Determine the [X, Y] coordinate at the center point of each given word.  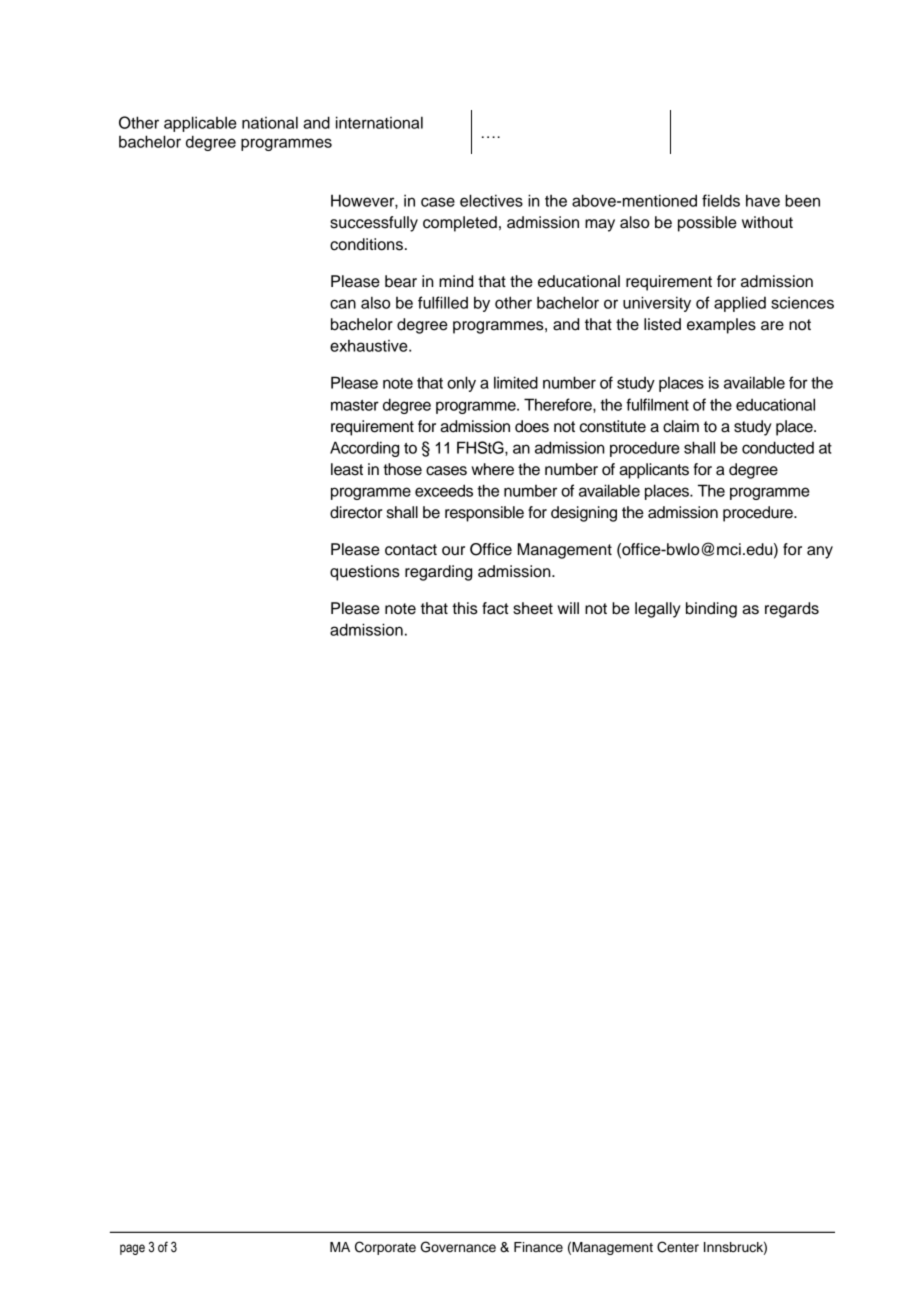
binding [711, 610]
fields [721, 200]
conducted [778, 447]
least [347, 469]
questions [365, 573]
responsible [484, 514]
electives [491, 200]
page [132, 1249]
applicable [200, 124]
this [465, 608]
